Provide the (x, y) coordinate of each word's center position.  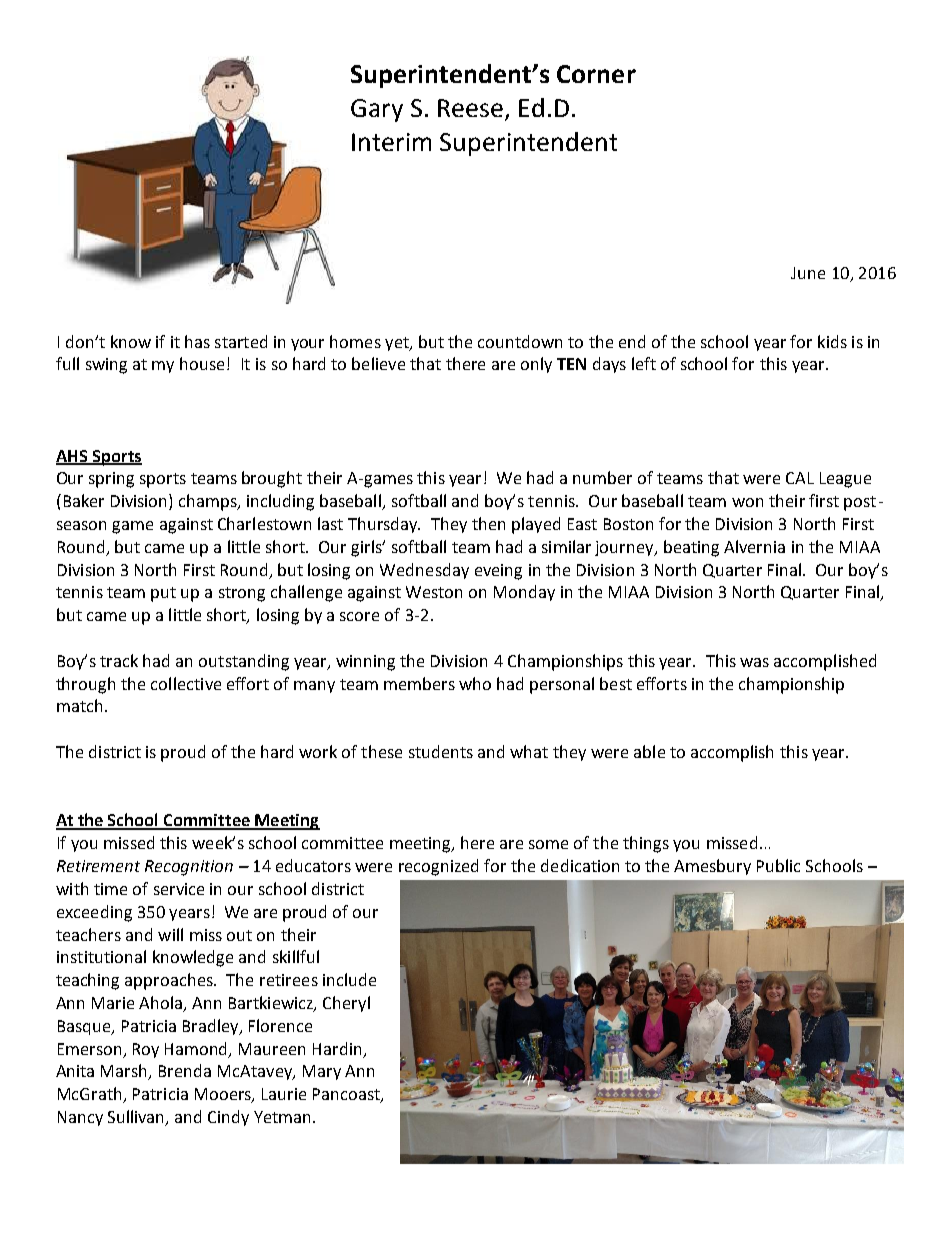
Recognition (189, 868)
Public (778, 865)
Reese (470, 108)
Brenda (185, 1070)
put (163, 594)
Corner (596, 74)
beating (691, 548)
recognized (438, 867)
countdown (520, 341)
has (197, 341)
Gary (377, 110)
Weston (434, 592)
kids (832, 341)
